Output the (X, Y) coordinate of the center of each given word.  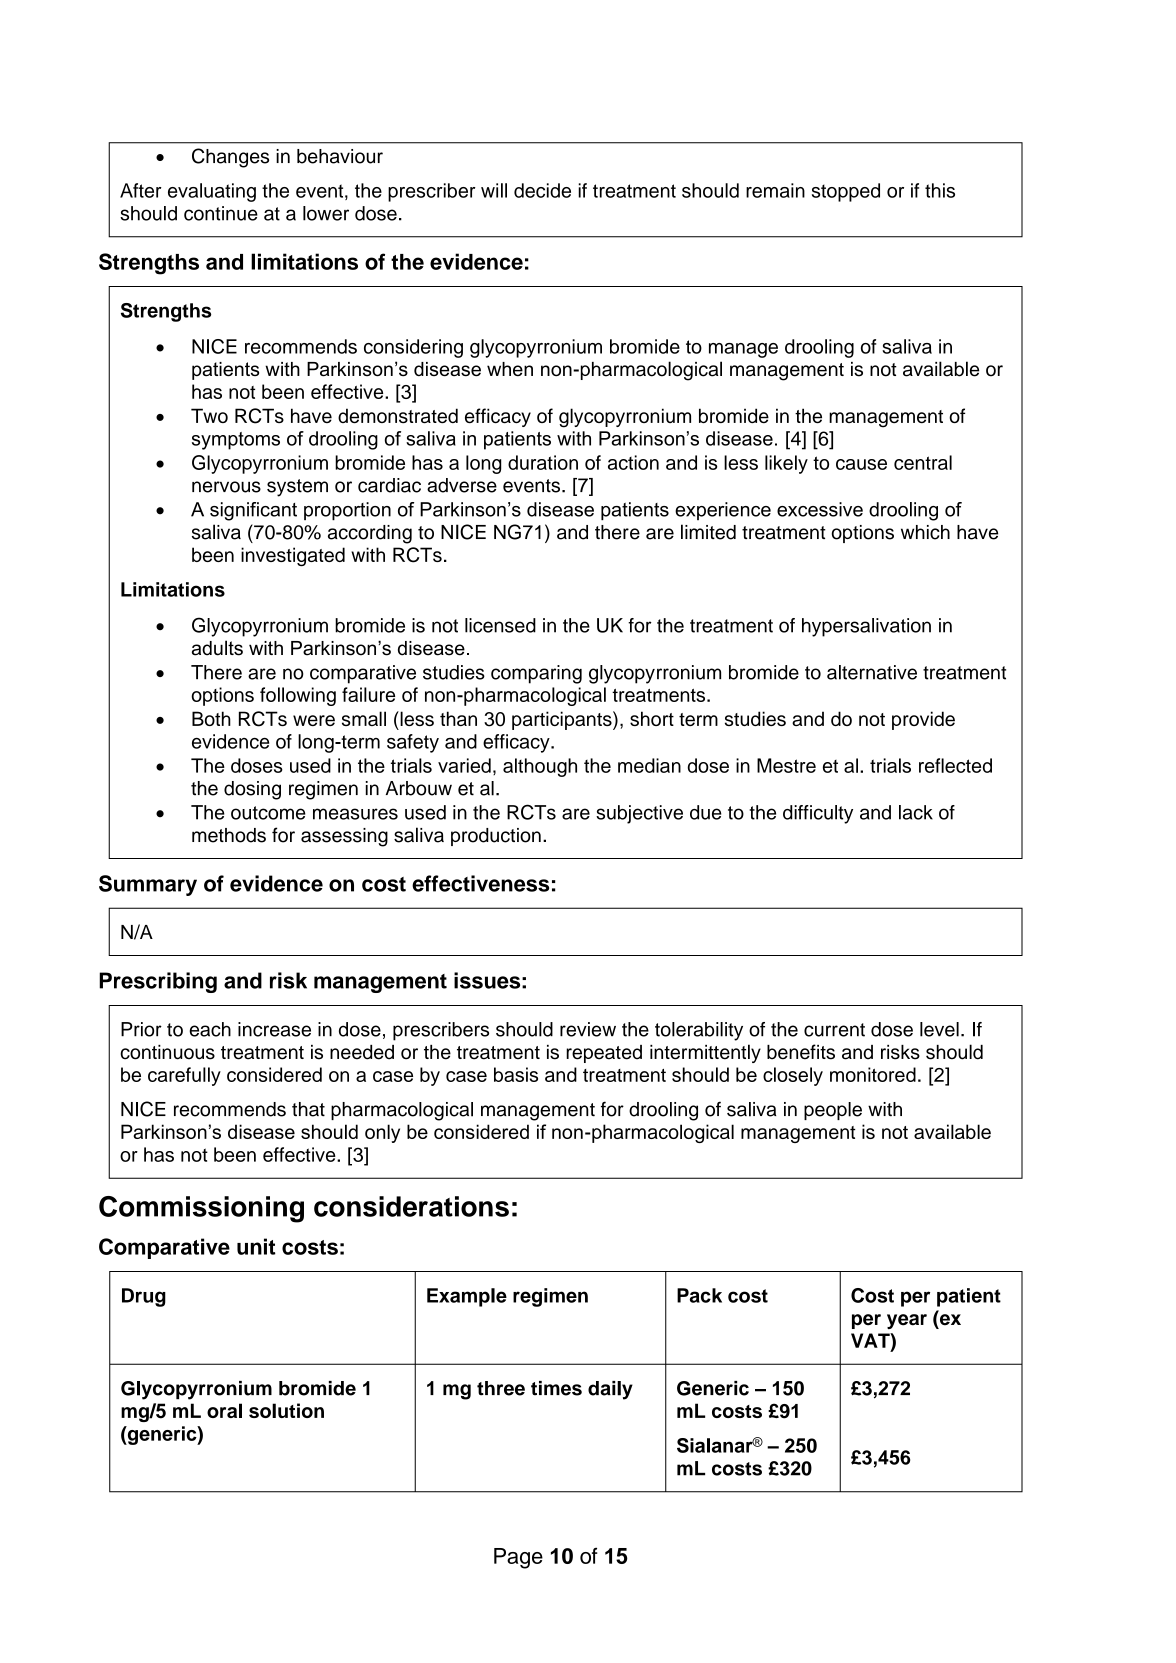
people (833, 1111)
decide (542, 190)
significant (253, 511)
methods (229, 835)
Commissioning (201, 1209)
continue (221, 213)
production (496, 837)
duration (543, 462)
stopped (846, 192)
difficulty (818, 814)
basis (516, 1074)
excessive (820, 509)
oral (224, 1410)
